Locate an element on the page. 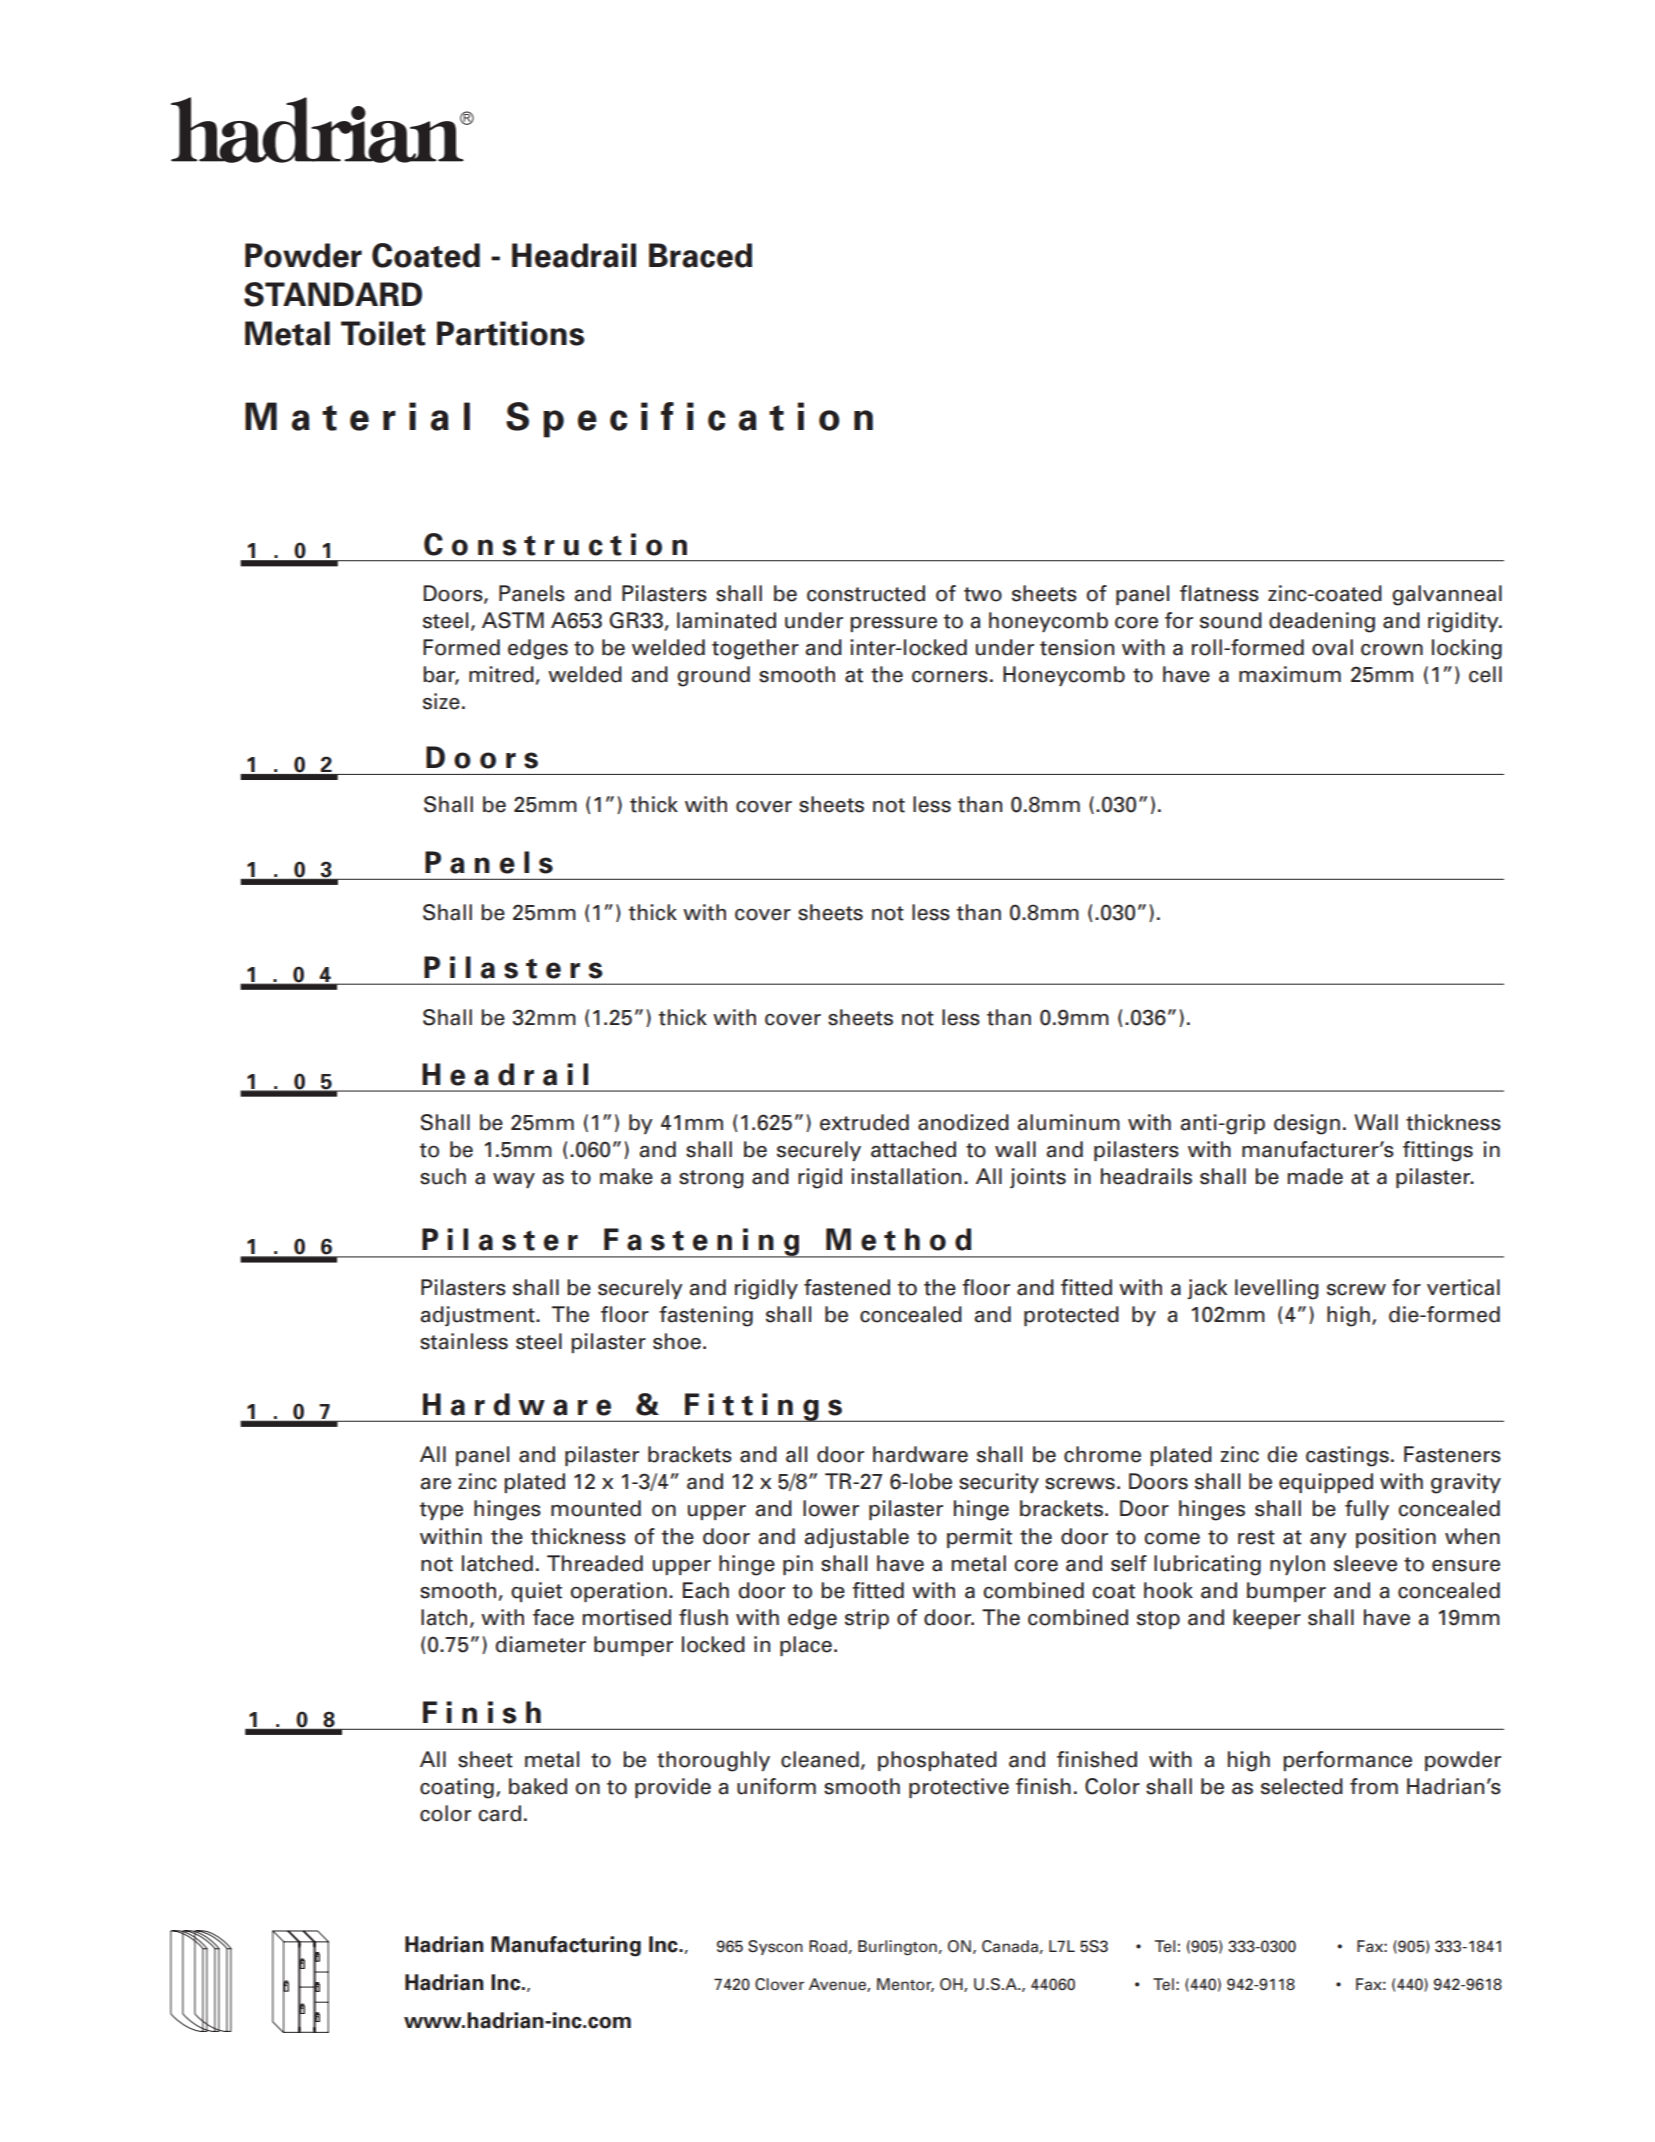 This page has height=2142, width=1655. Partitions is located at coordinates (511, 333).
